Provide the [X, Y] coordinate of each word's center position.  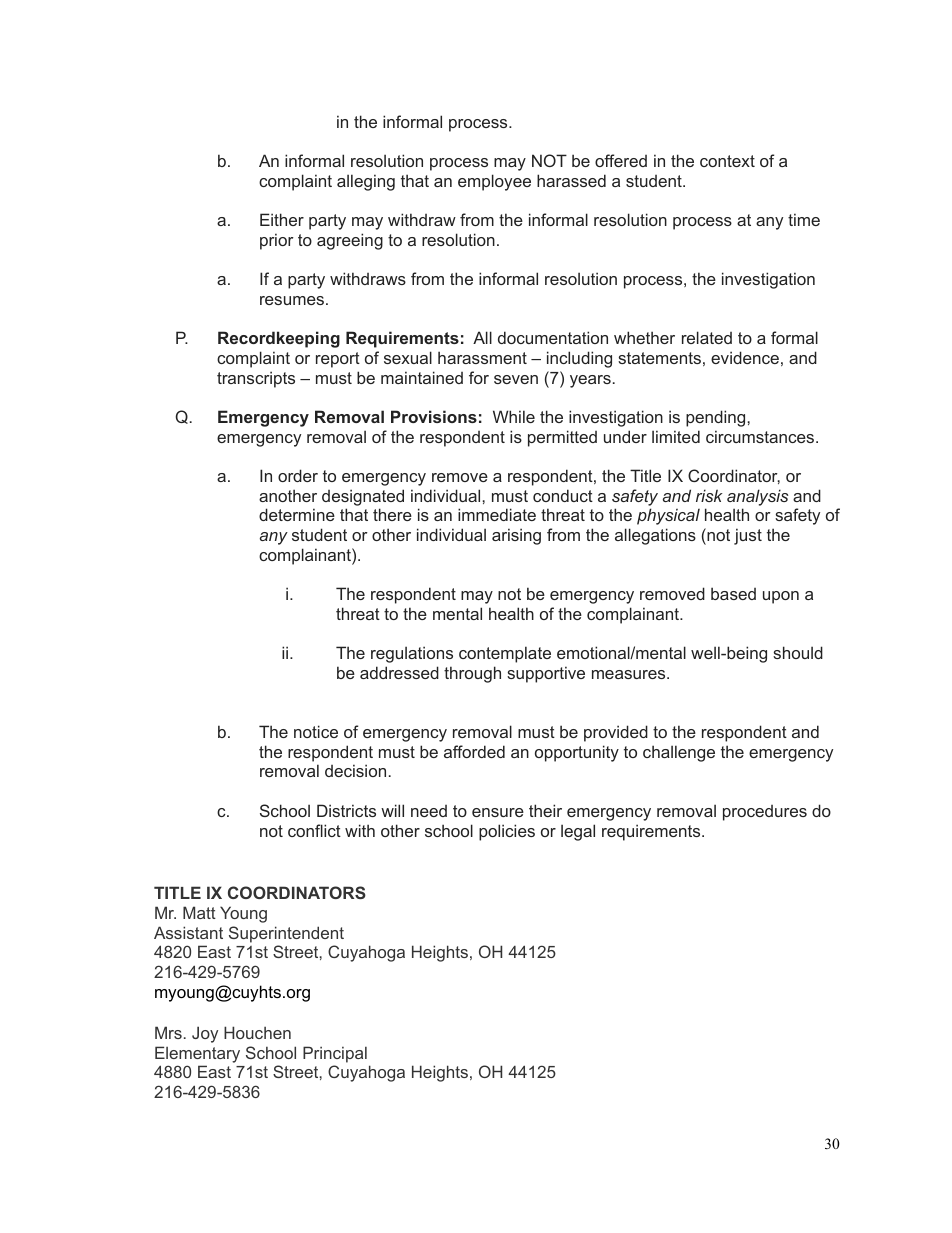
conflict [314, 830]
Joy [205, 1034]
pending [717, 418]
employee [494, 182]
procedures [765, 813]
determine [297, 514]
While [514, 416]
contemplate [505, 654]
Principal [335, 1054]
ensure [498, 812]
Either [282, 219]
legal [578, 832]
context [727, 161]
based [733, 593]
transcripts [256, 379]
